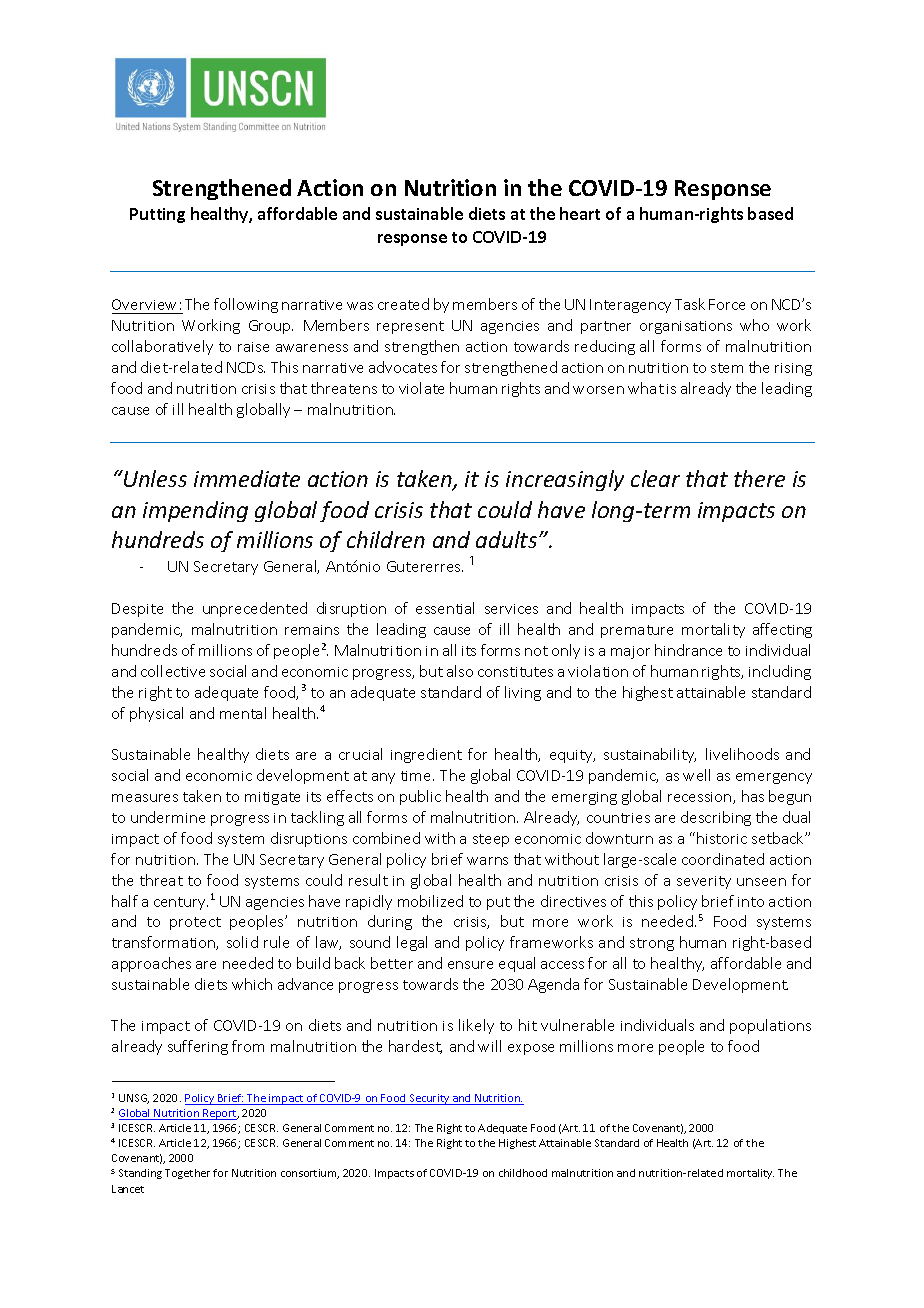  Describe the element at coordinates (157, 215) in the screenshot. I see `Putting` at that location.
